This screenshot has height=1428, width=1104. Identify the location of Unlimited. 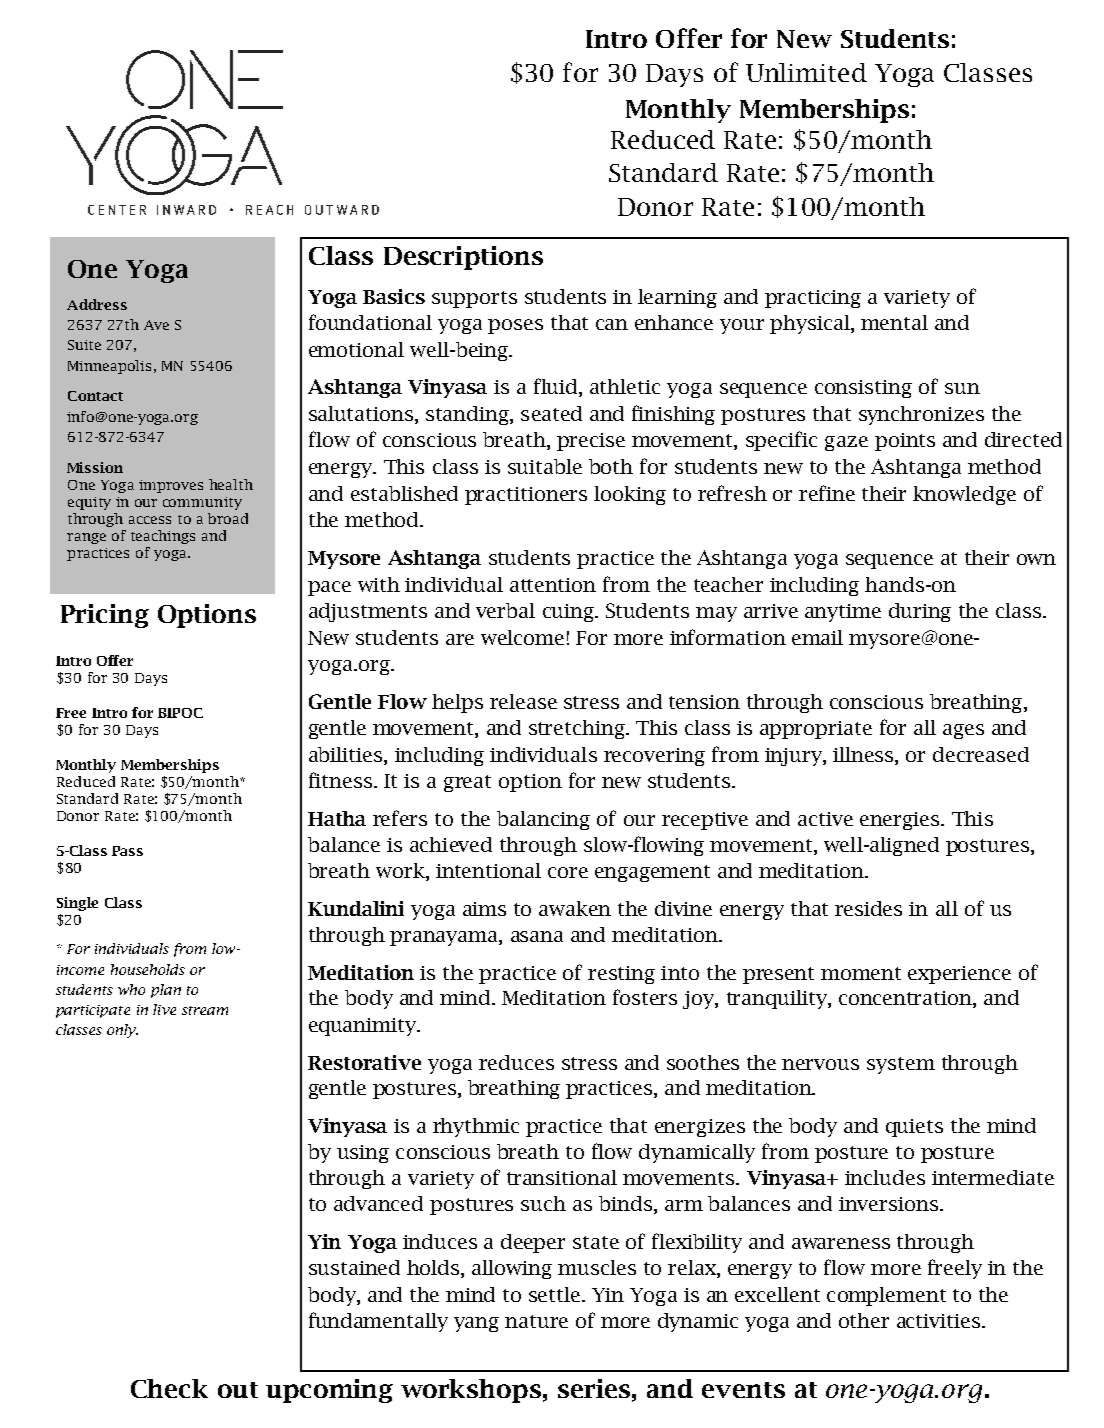
(806, 72).
